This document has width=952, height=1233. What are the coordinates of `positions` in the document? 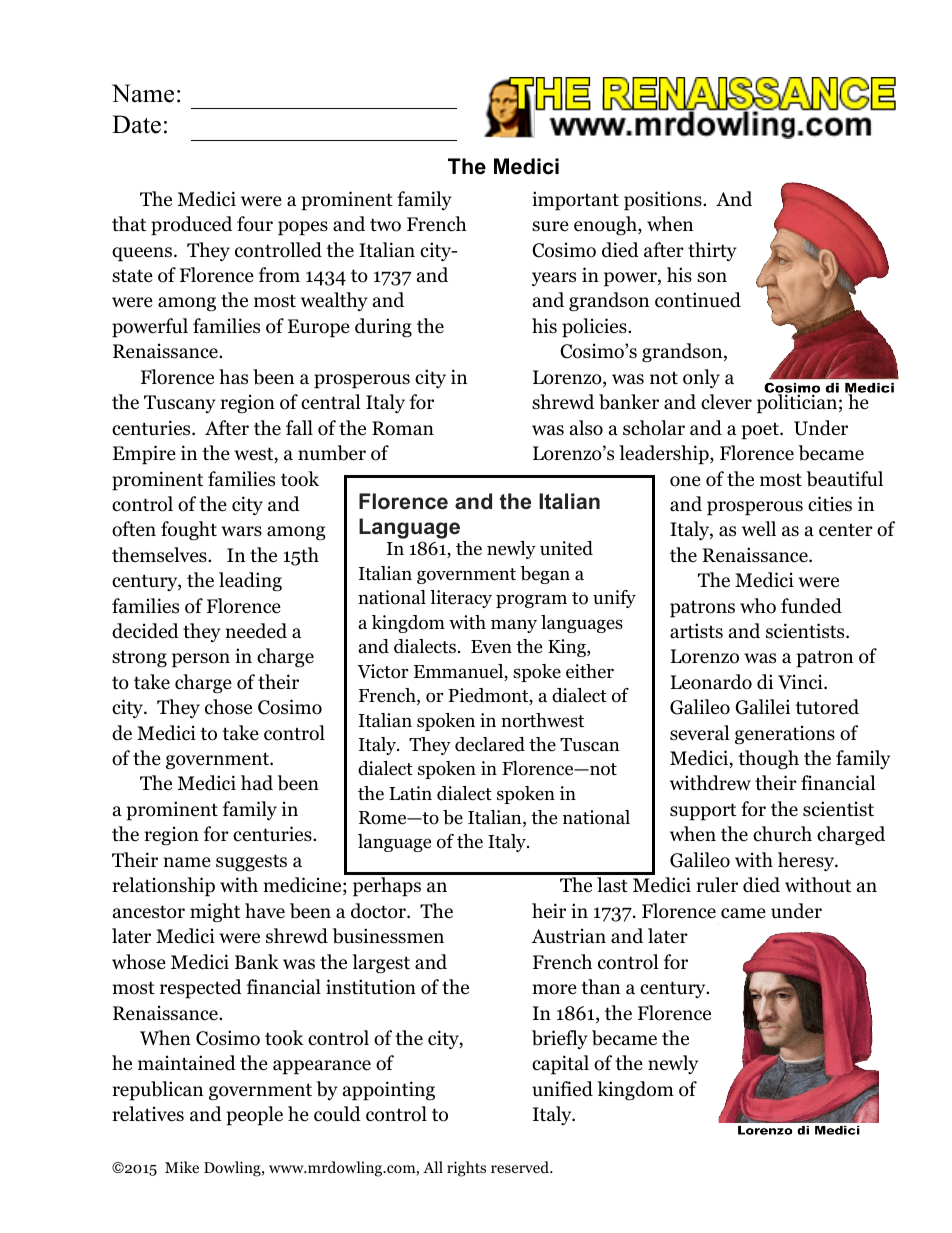 It's located at (664, 201).
